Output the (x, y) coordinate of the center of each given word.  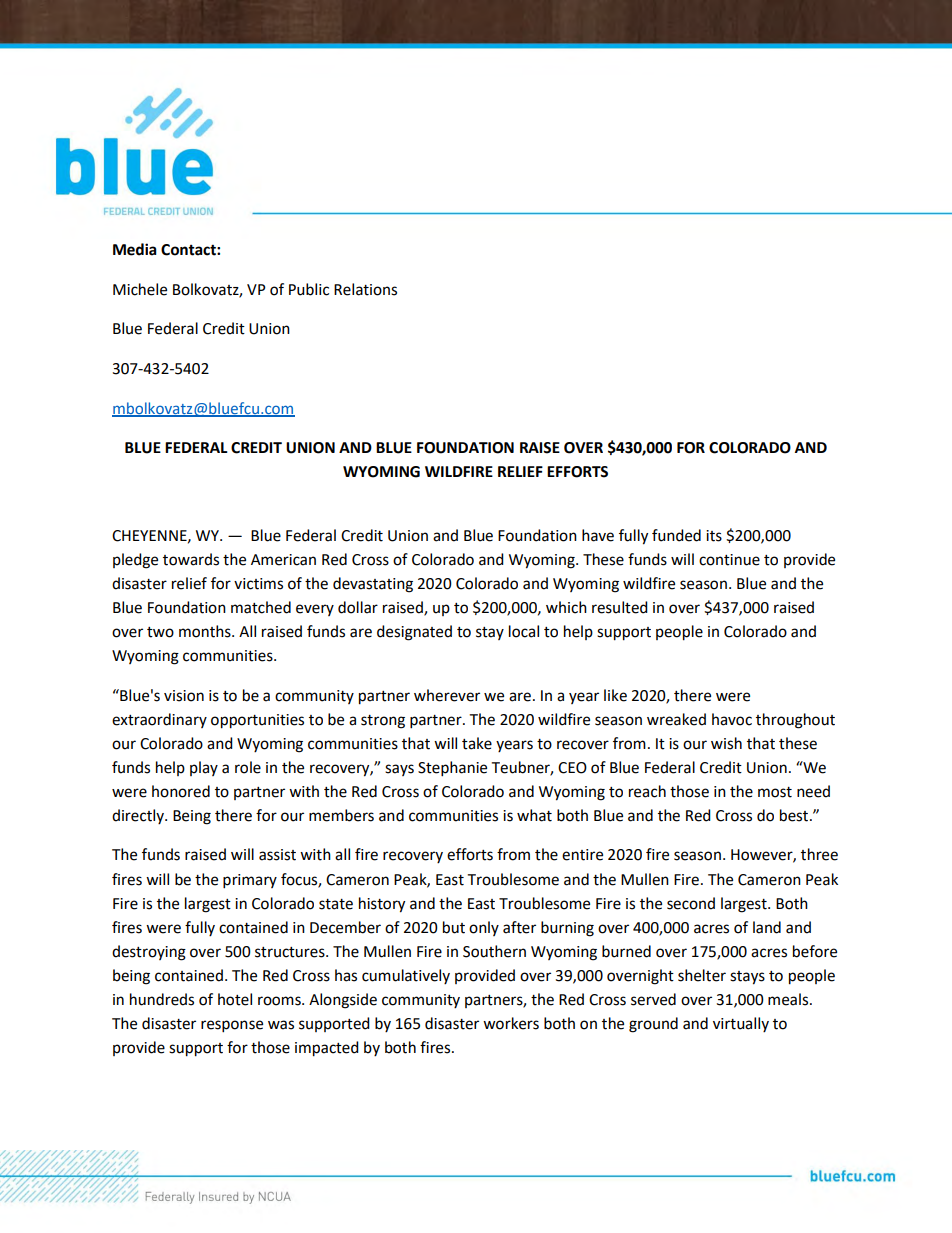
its (714, 536)
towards (191, 559)
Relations (365, 289)
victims (258, 584)
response (232, 1026)
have (598, 535)
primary (250, 881)
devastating (373, 585)
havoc (732, 719)
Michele (140, 289)
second (691, 903)
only (484, 928)
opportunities (257, 721)
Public (309, 289)
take (477, 743)
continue (729, 560)
